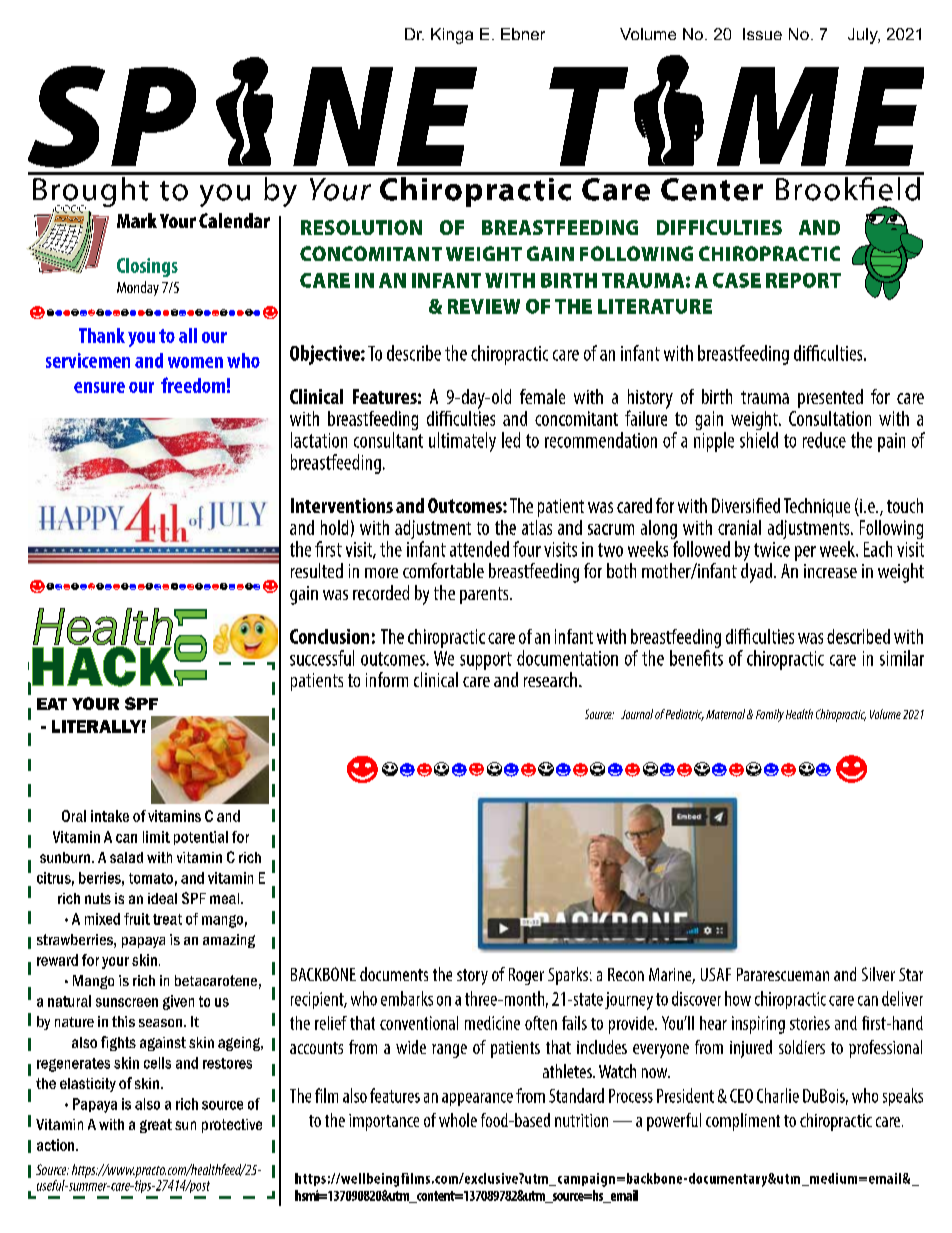 The image size is (952, 1233). I want to click on resulted, so click(317, 570).
